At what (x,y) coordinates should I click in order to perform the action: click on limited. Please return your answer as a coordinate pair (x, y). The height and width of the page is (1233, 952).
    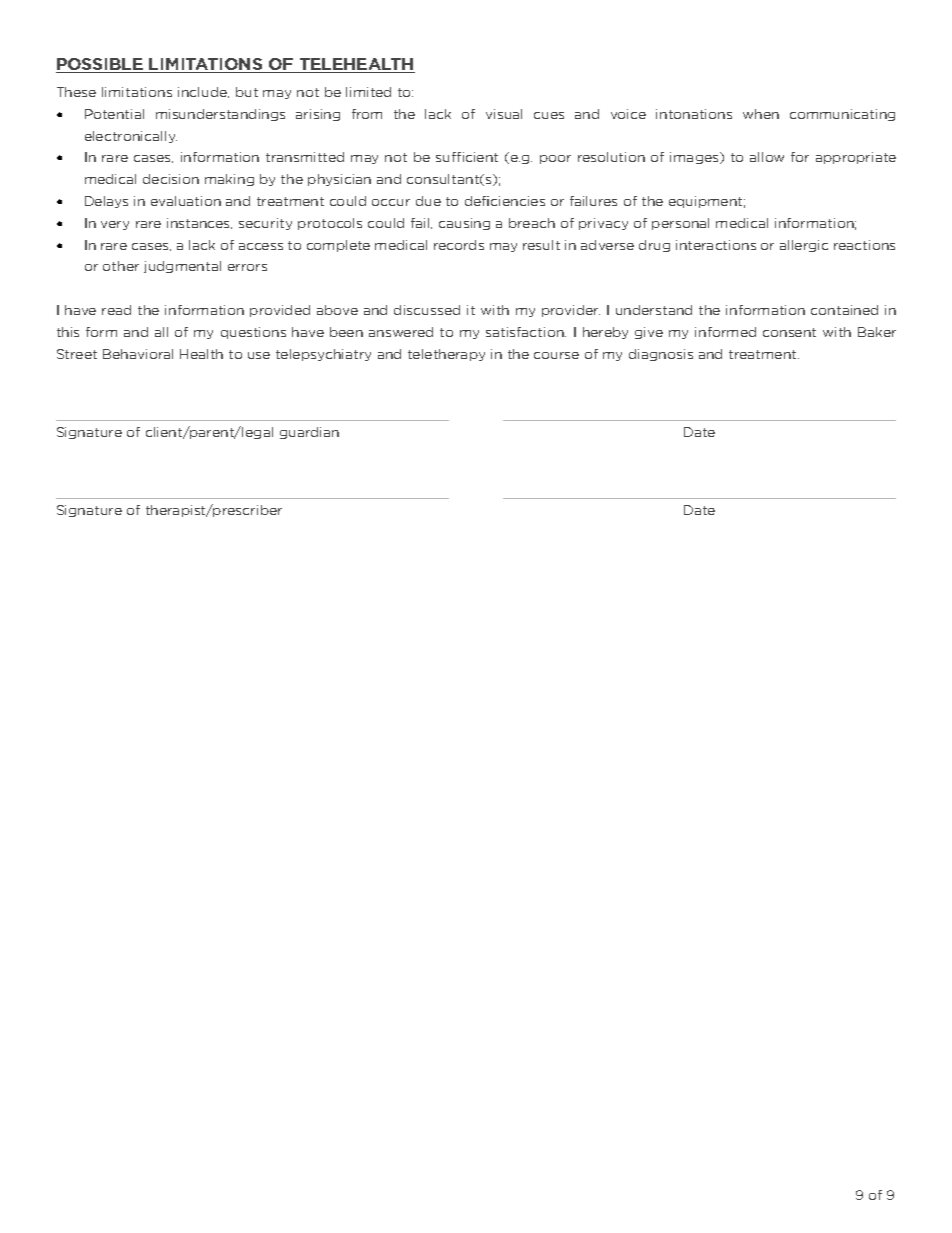
    Looking at the image, I should click on (368, 92).
